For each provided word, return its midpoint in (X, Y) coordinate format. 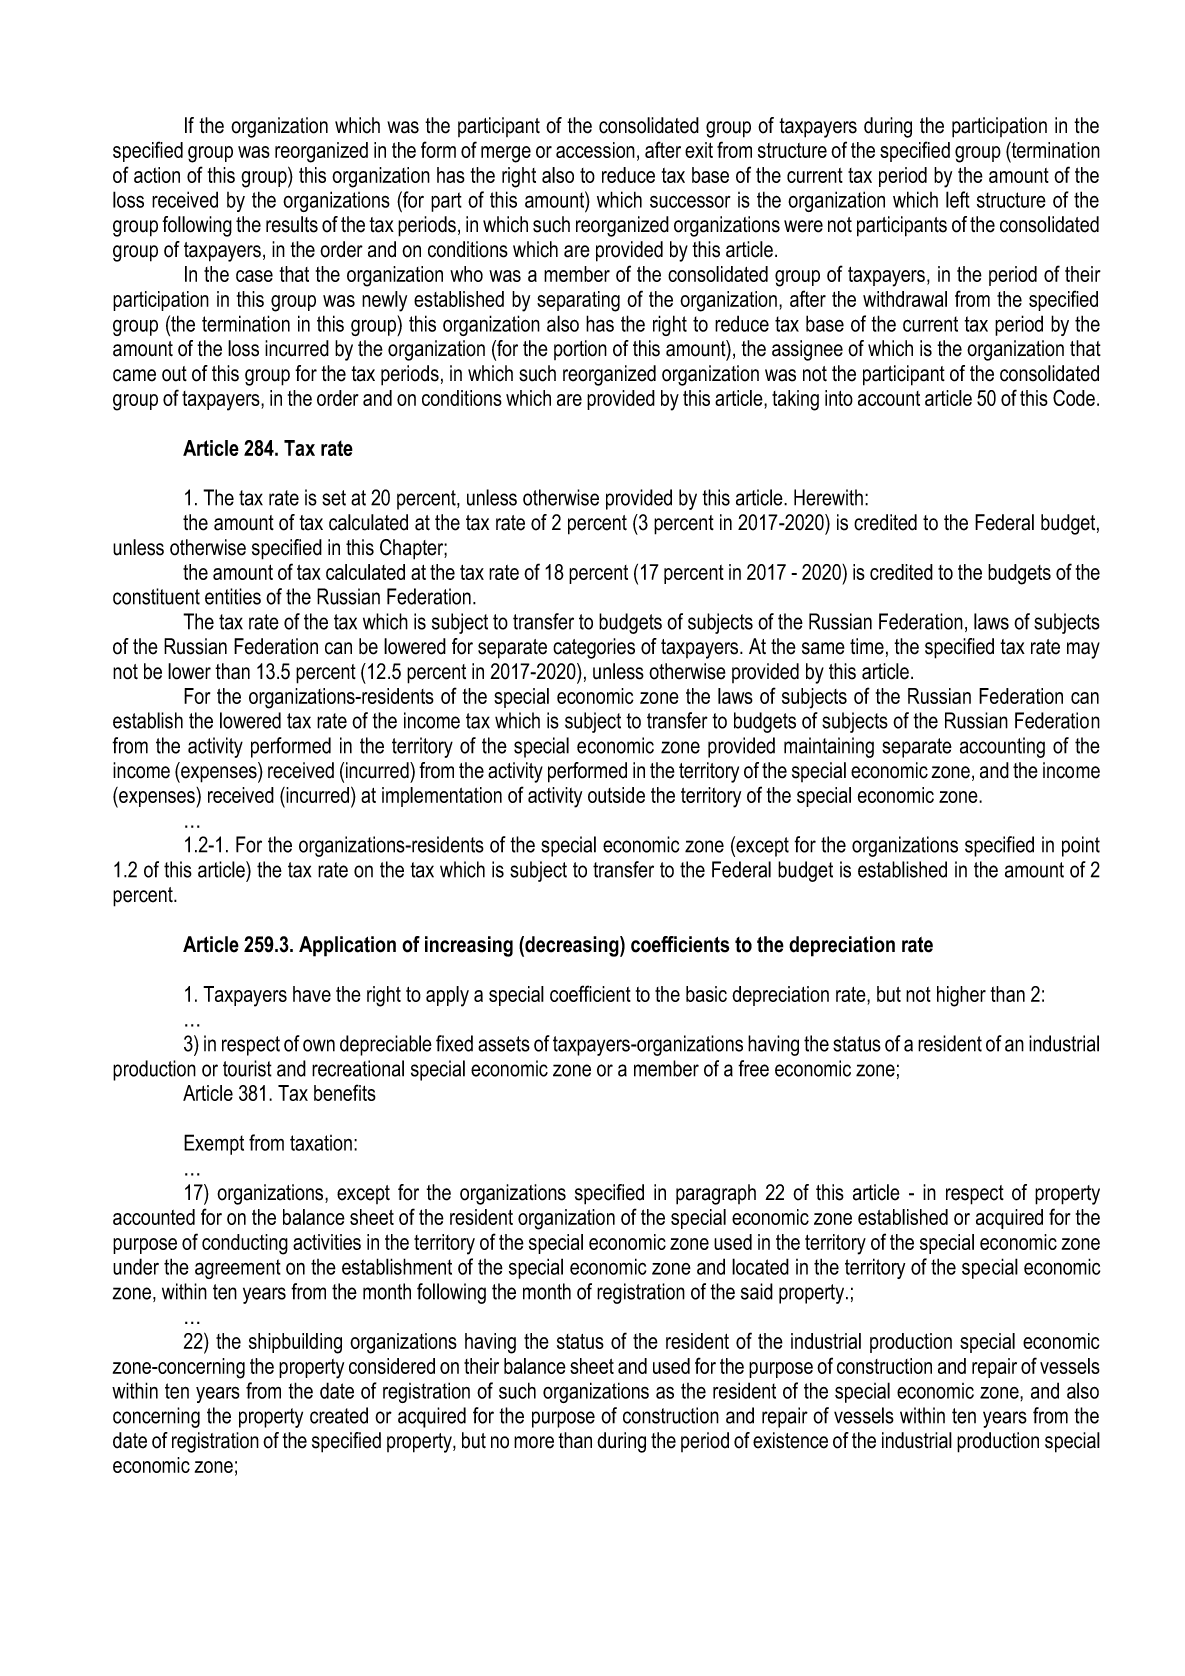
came (134, 375)
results (292, 224)
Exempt (214, 1144)
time (867, 646)
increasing (469, 946)
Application (347, 946)
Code (1074, 397)
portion (580, 350)
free (753, 1068)
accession (595, 150)
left (958, 199)
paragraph (716, 1194)
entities (233, 596)
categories (594, 648)
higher (961, 996)
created (339, 1415)
